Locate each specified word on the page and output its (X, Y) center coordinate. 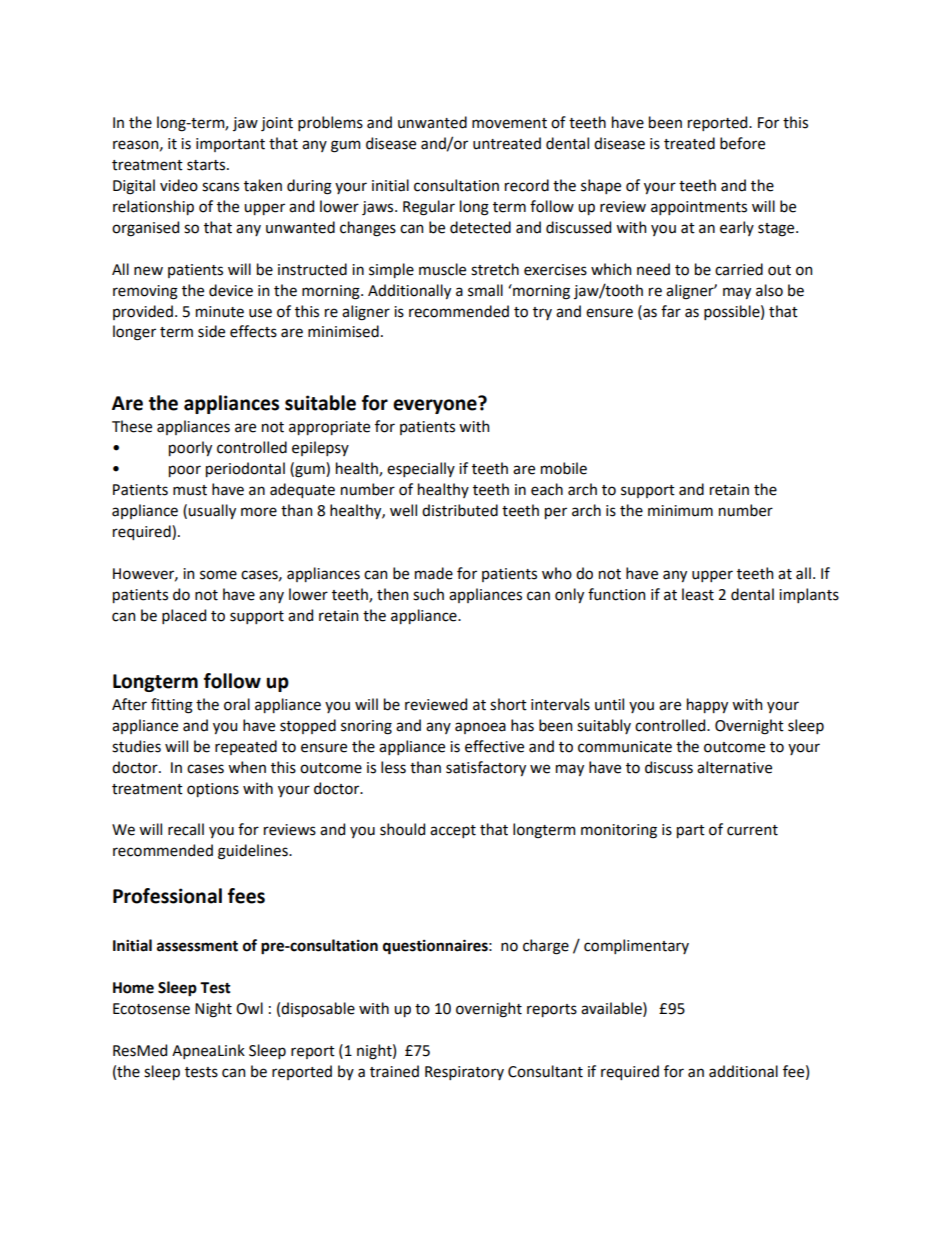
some (218, 575)
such (428, 594)
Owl (249, 1008)
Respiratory (464, 1073)
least (698, 594)
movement (509, 123)
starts (207, 165)
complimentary (636, 946)
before (742, 143)
